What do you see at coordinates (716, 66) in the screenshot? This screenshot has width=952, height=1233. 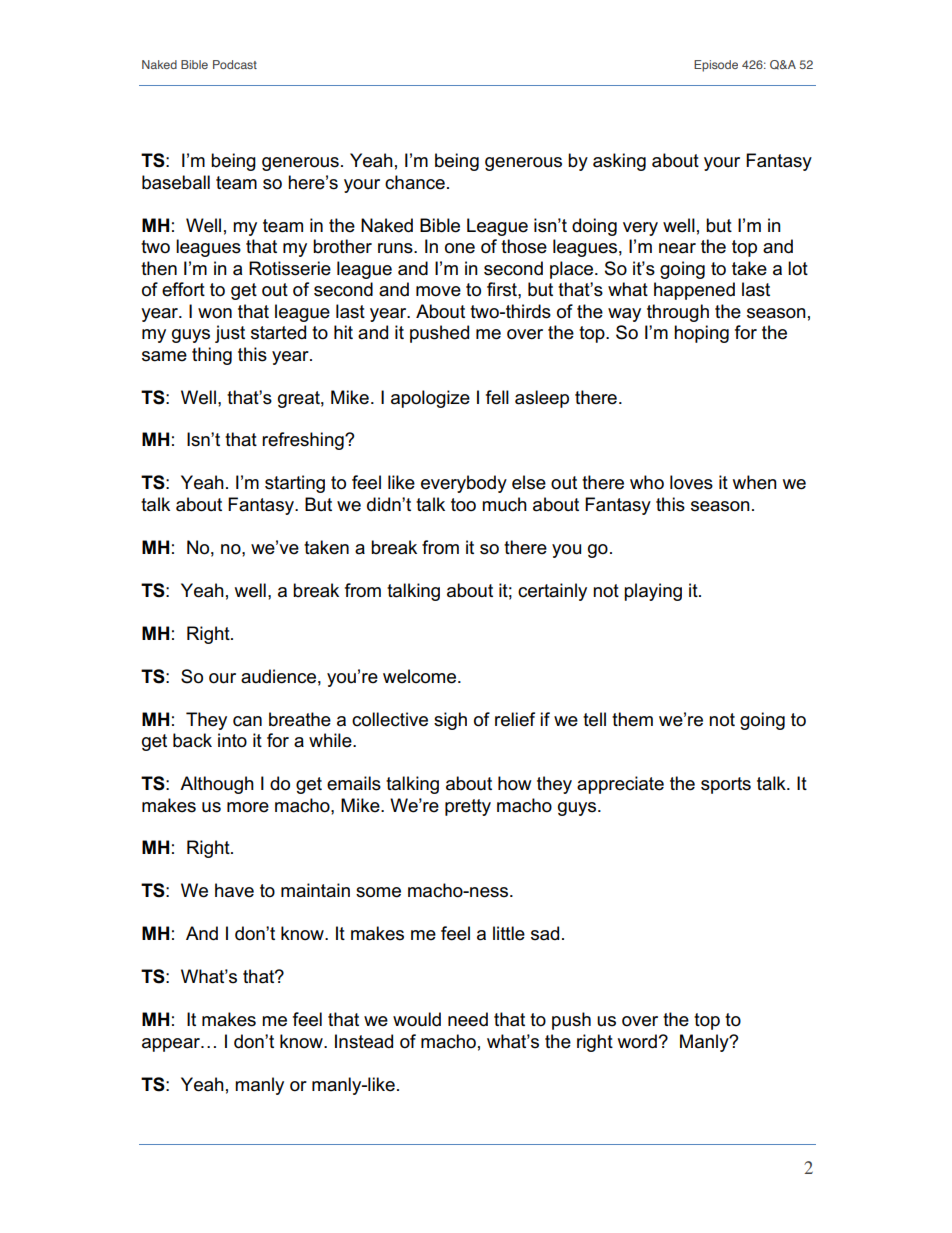 I see `Episode` at bounding box center [716, 66].
